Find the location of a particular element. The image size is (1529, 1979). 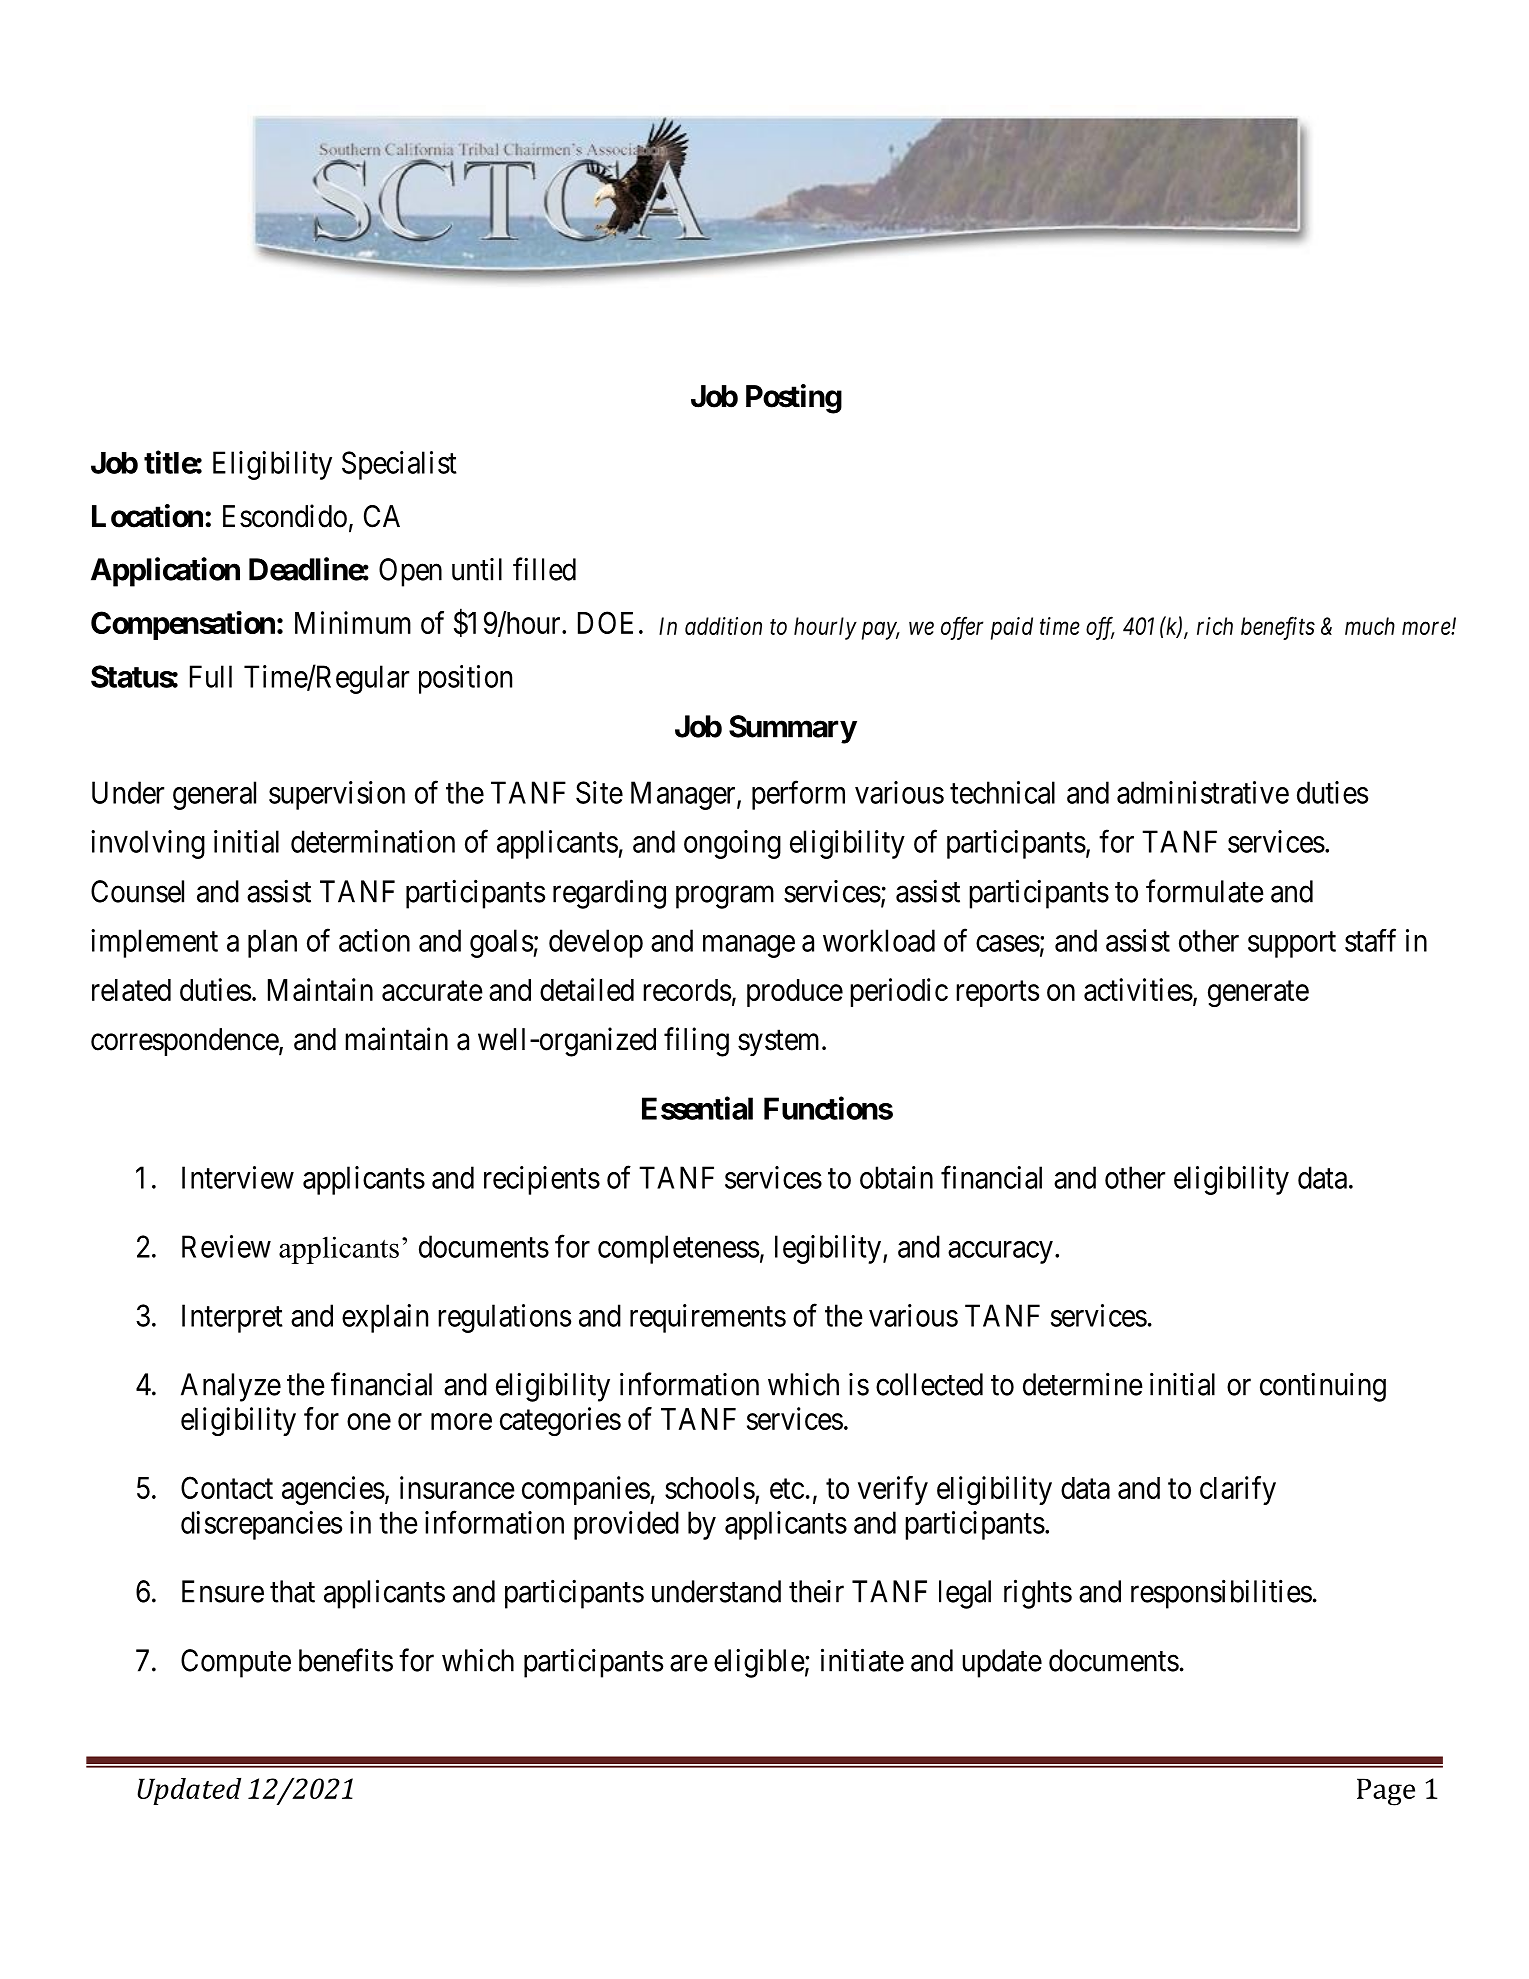

Escondido is located at coordinates (285, 516).
